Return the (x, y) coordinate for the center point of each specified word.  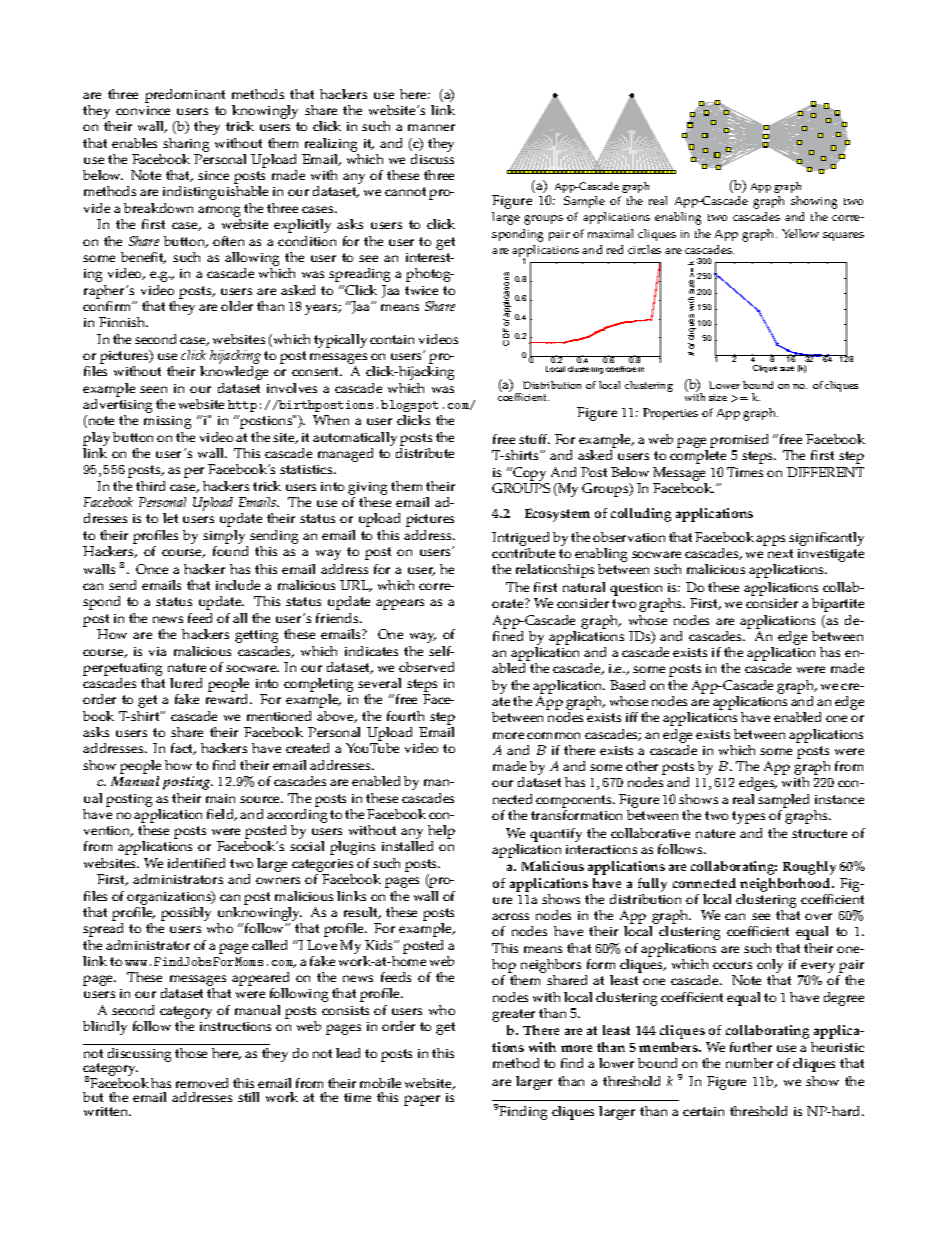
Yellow (800, 233)
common (553, 735)
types (748, 817)
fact (183, 749)
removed (202, 1083)
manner (431, 127)
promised (739, 442)
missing (167, 422)
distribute (425, 453)
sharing (186, 146)
